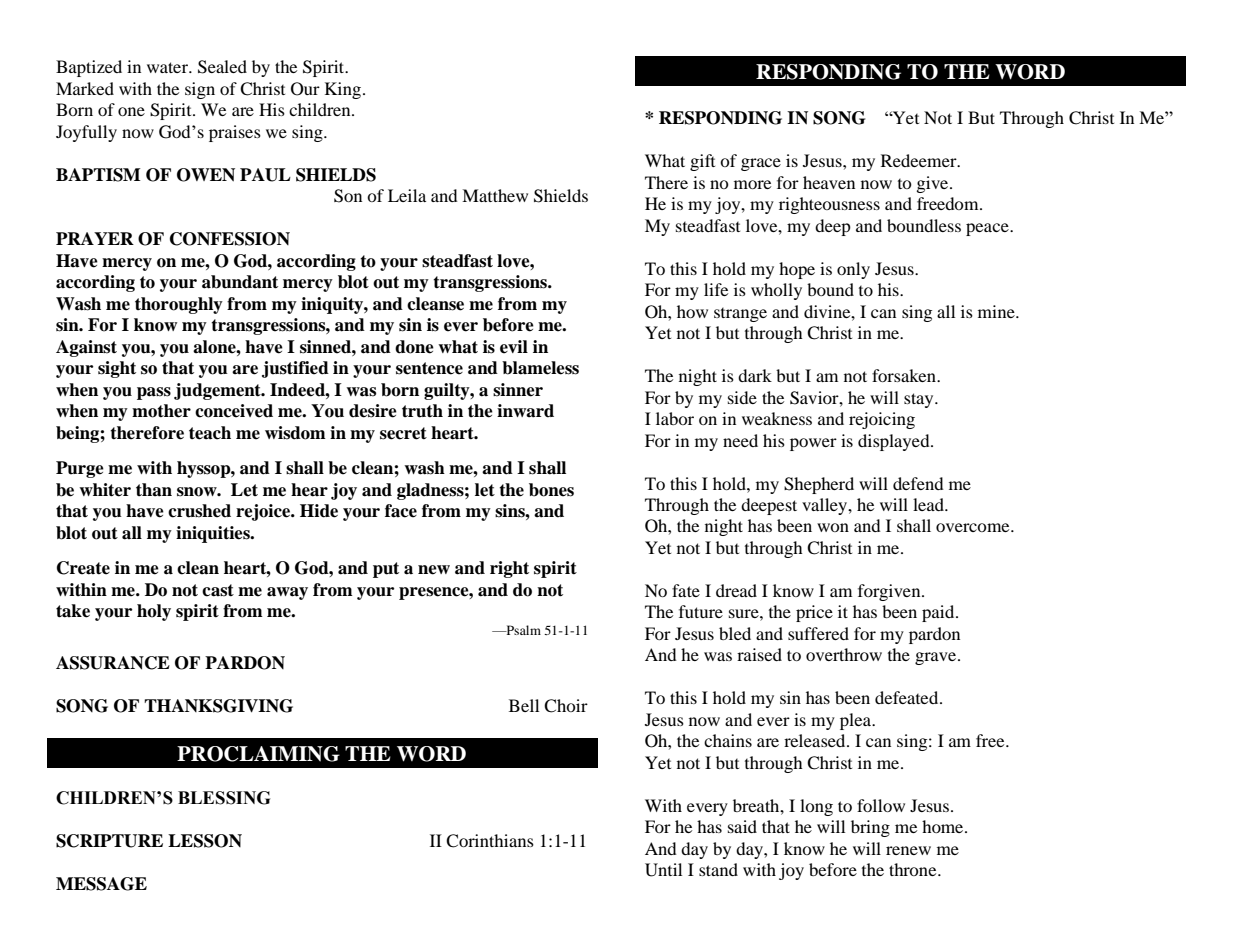 The image size is (1233, 952). I want to click on crushed, so click(199, 511).
